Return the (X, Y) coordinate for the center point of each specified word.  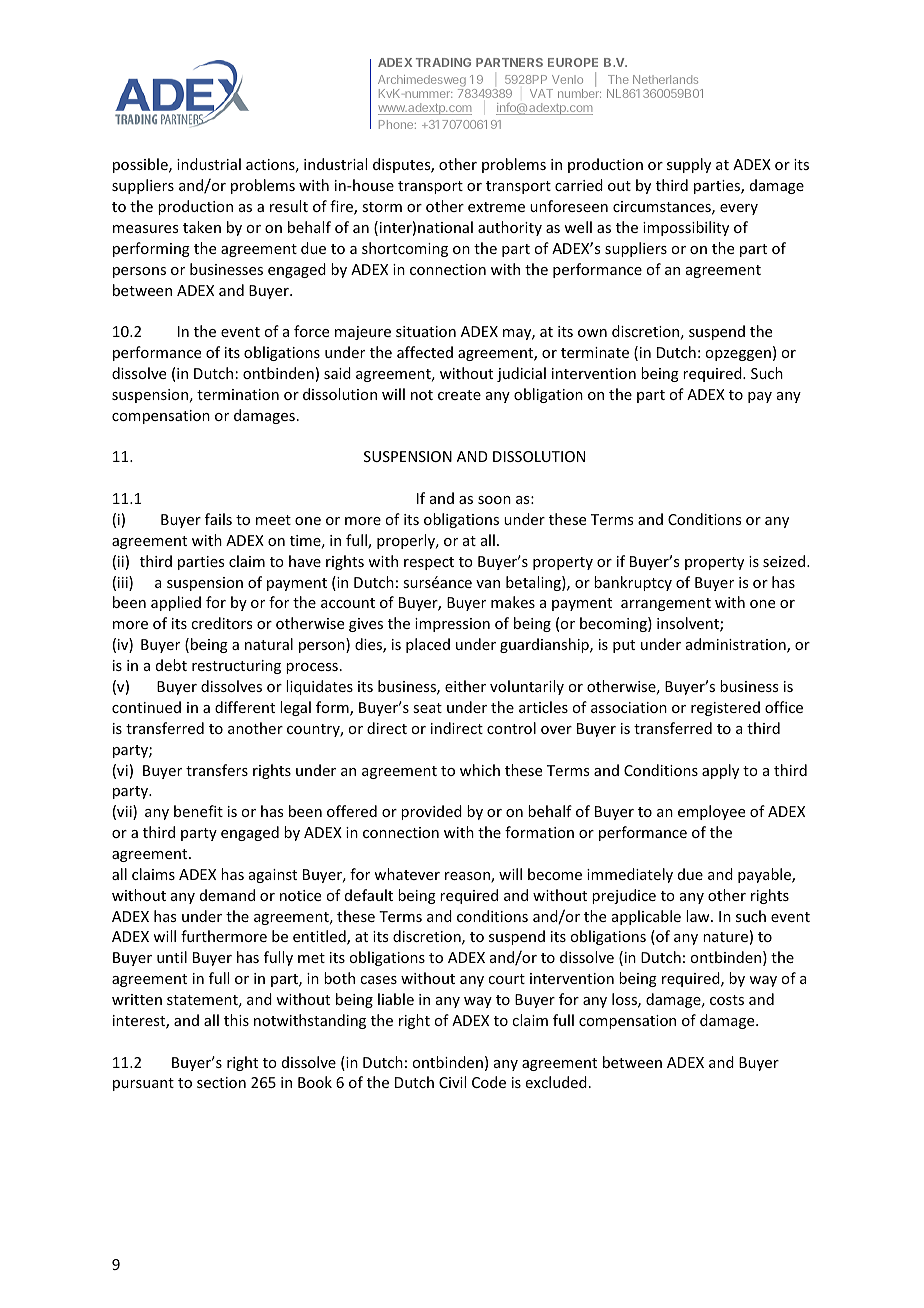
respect (429, 563)
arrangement (666, 604)
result (289, 206)
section (221, 1082)
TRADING (443, 62)
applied (176, 603)
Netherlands (665, 79)
